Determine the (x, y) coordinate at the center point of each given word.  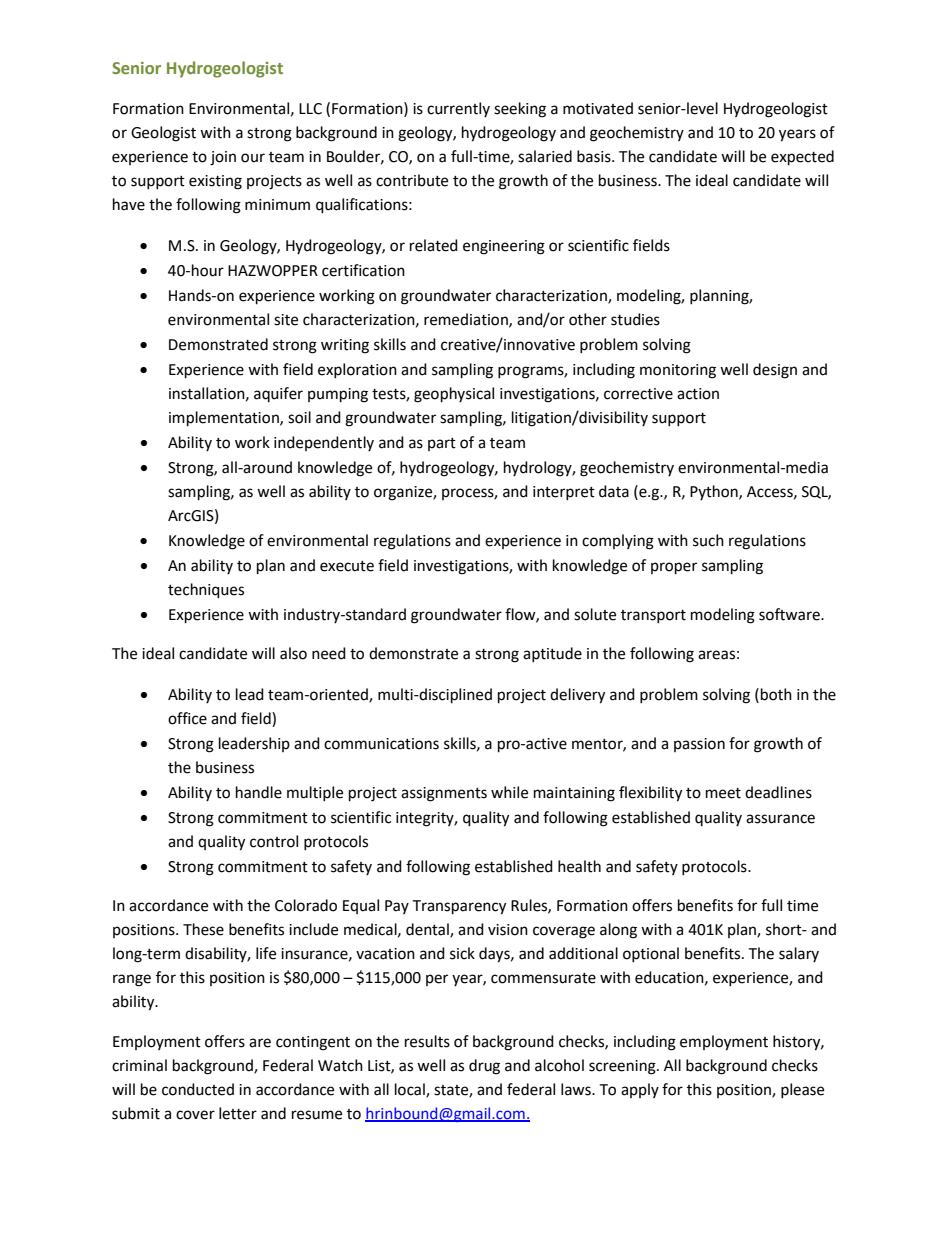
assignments (444, 794)
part (442, 444)
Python (715, 492)
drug (484, 1067)
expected (802, 158)
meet (723, 793)
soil (299, 417)
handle (259, 792)
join (223, 158)
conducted (198, 1089)
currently (458, 109)
